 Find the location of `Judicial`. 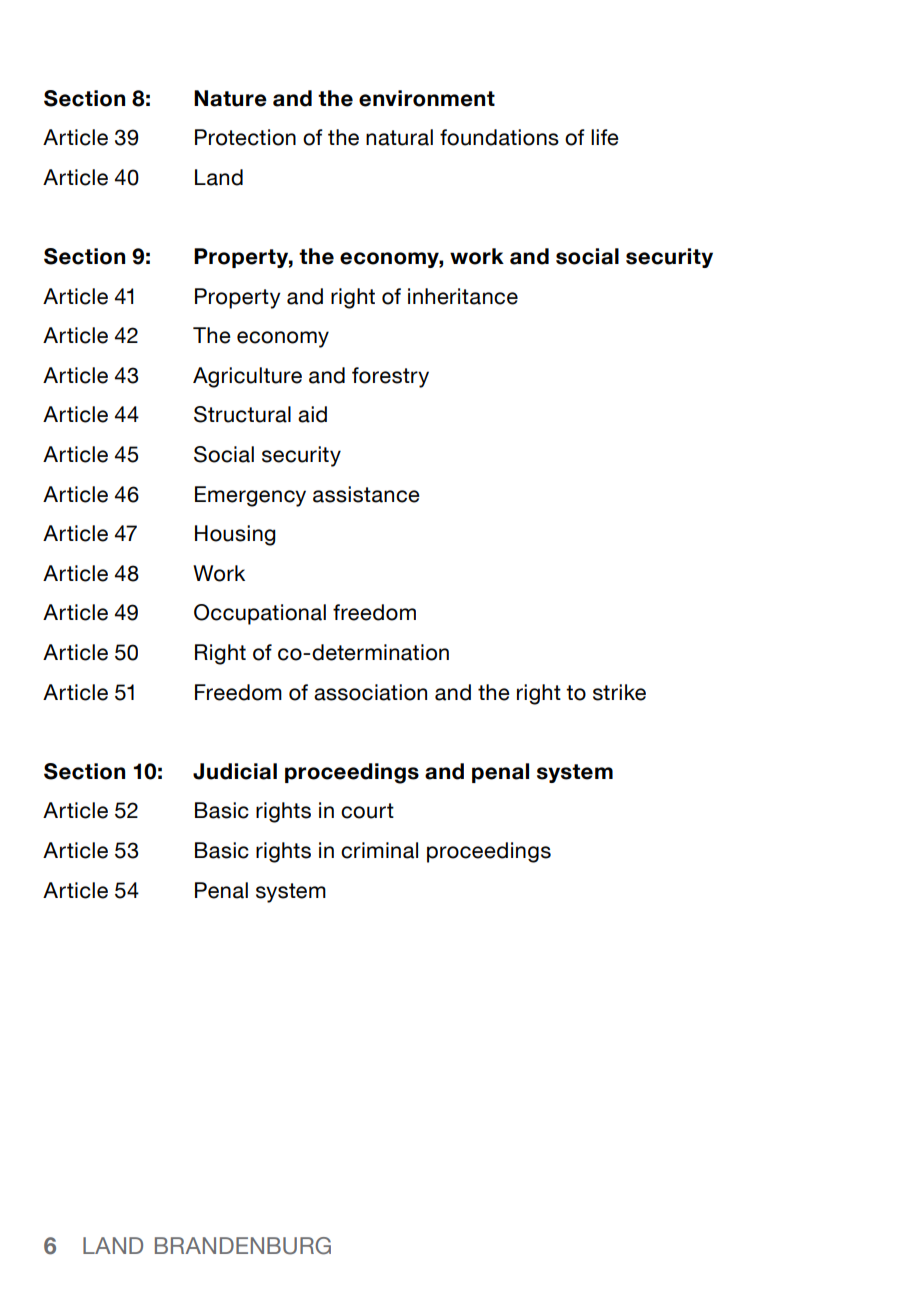

Judicial is located at coordinates (235, 771).
